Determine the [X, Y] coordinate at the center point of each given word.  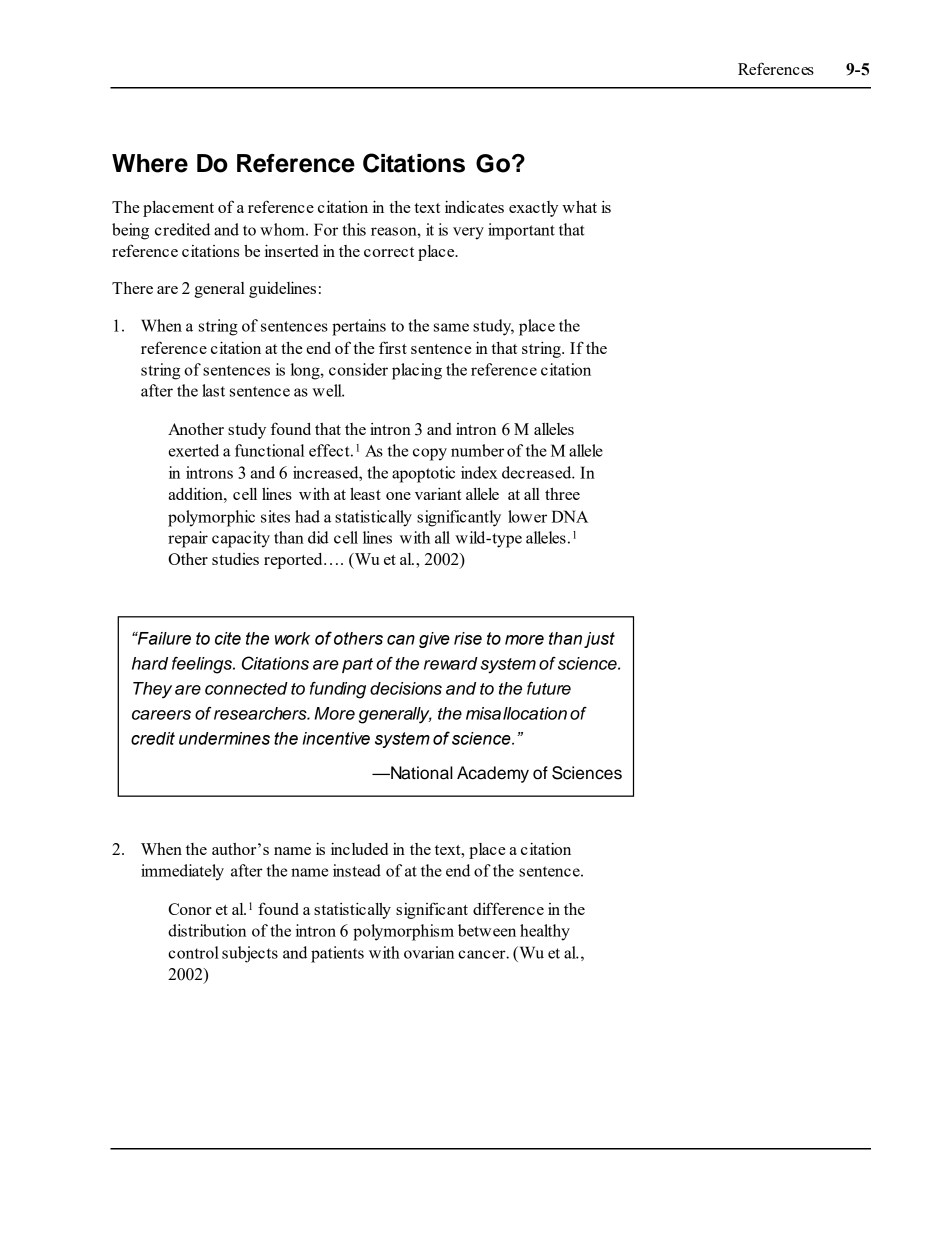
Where [150, 163]
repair [188, 539]
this [354, 229]
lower [527, 516]
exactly [533, 209]
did [318, 537]
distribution [207, 930]
